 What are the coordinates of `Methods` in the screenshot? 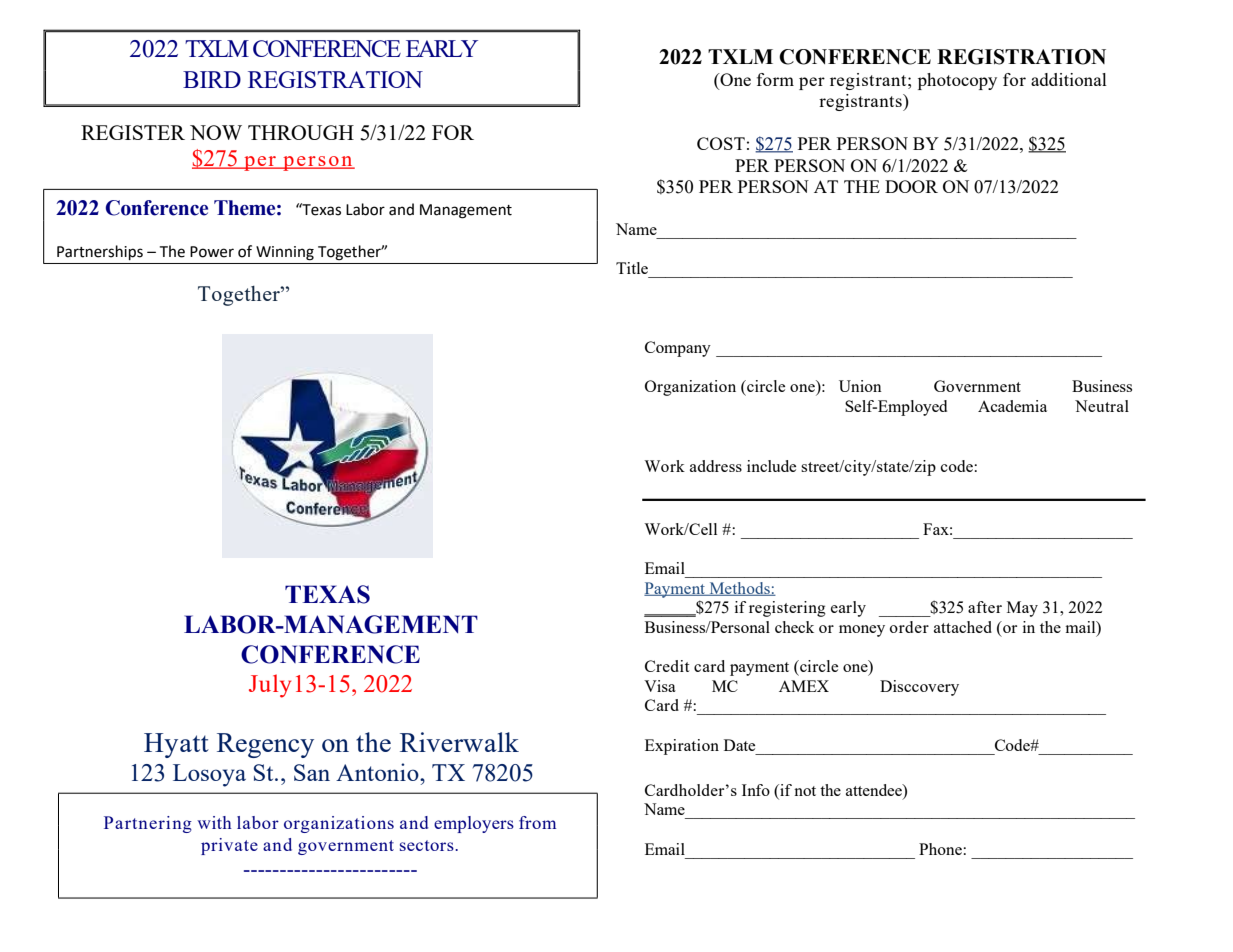 It's located at (739, 589).
